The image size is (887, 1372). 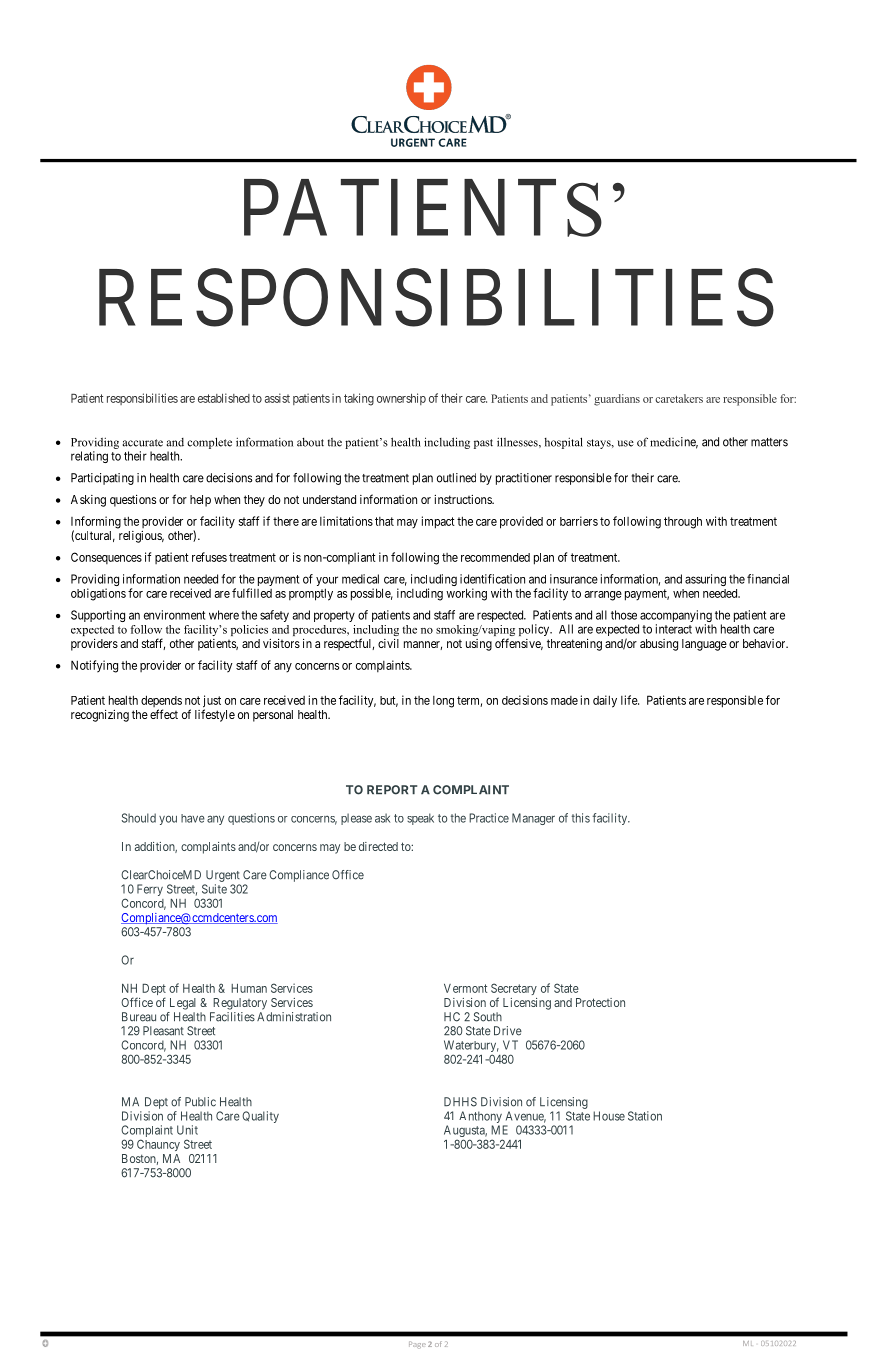 I want to click on medicine, so click(x=674, y=443).
